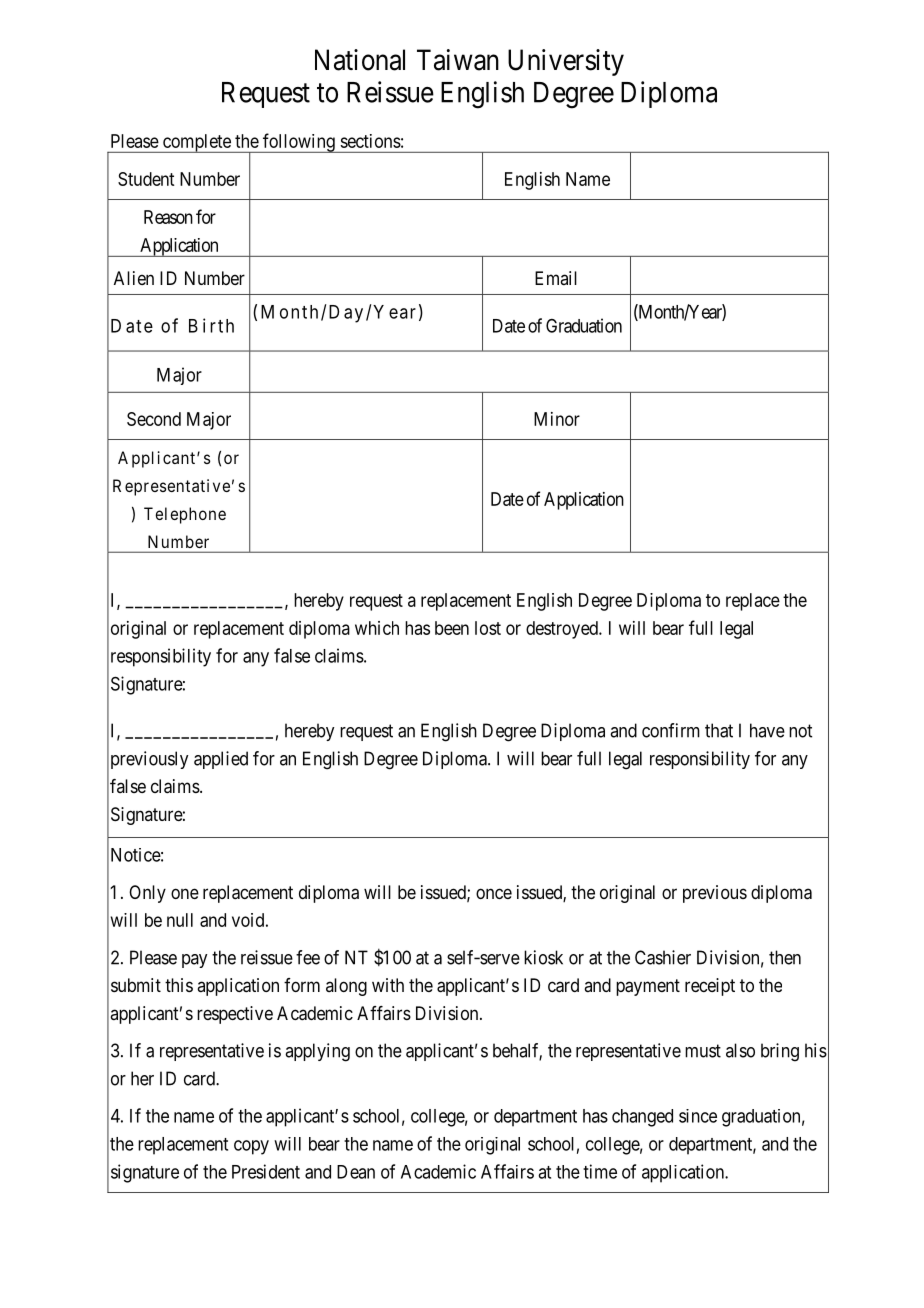  Describe the element at coordinates (452, 628) in the document. I see `been` at that location.
